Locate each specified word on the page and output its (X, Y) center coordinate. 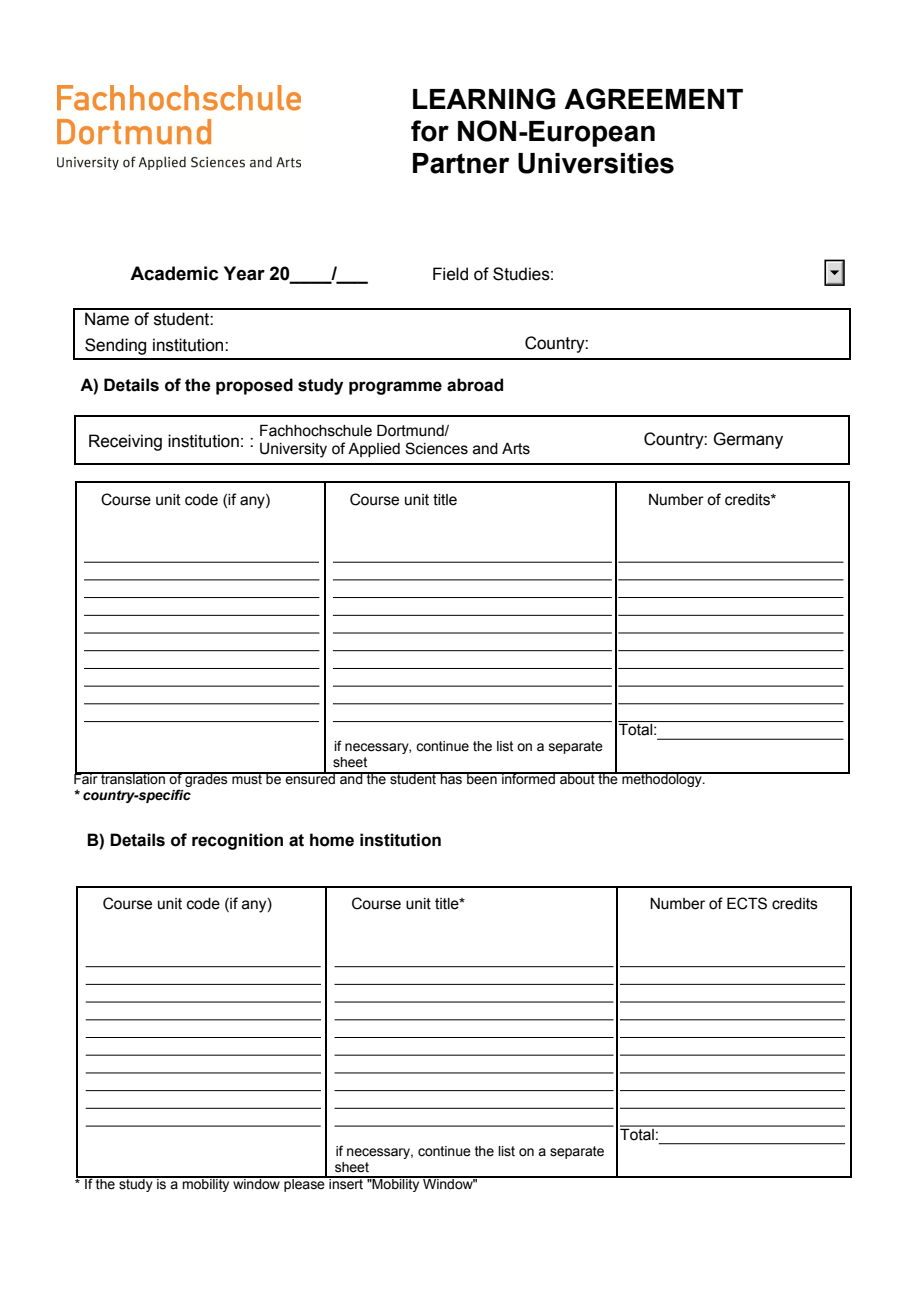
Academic (174, 273)
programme (395, 388)
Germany (748, 440)
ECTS (747, 903)
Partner (461, 163)
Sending (115, 346)
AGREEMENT (653, 99)
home (332, 840)
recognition (237, 841)
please (304, 1184)
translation (133, 778)
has (451, 778)
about (577, 778)
